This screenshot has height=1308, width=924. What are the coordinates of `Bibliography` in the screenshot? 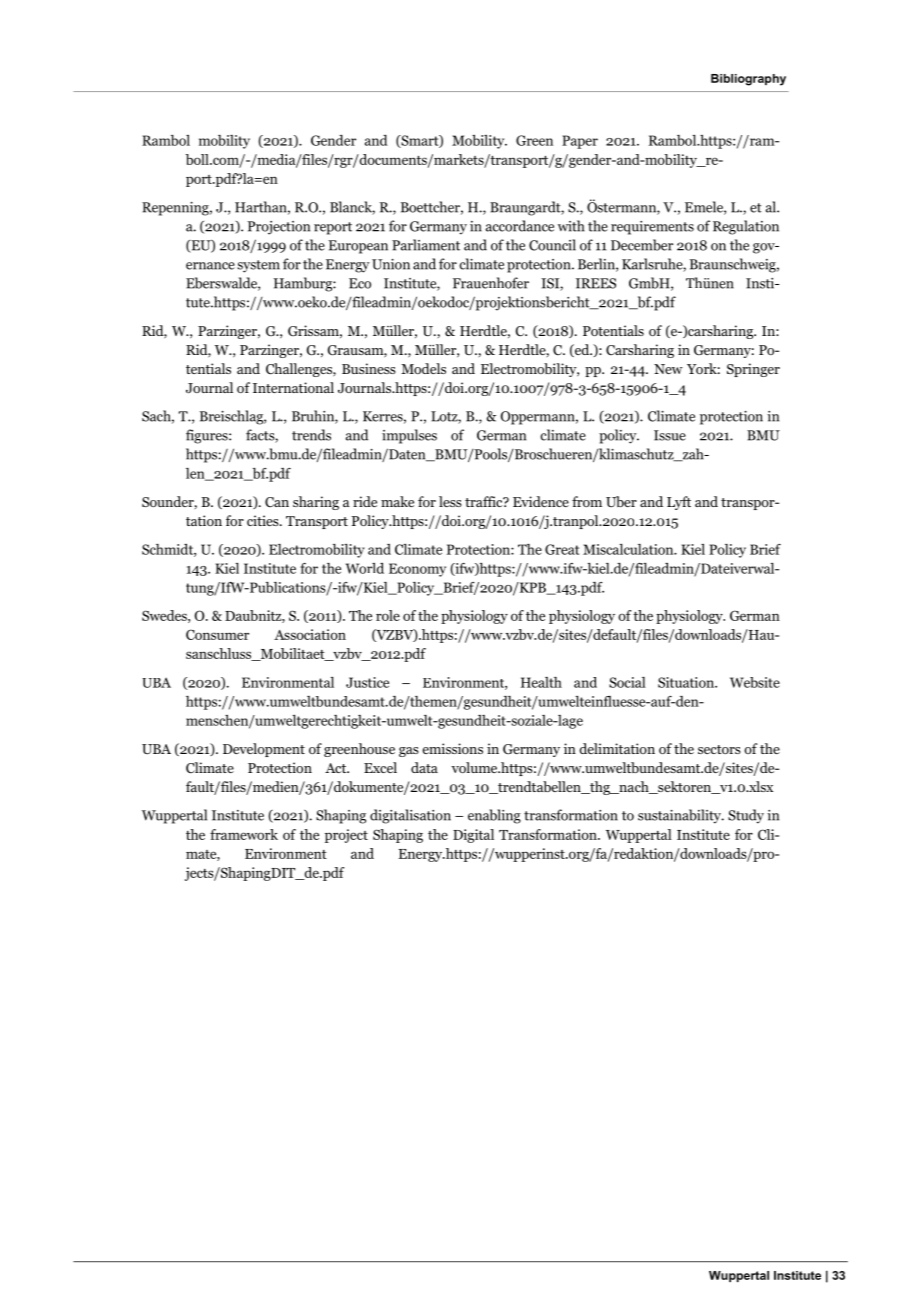 It's located at (748, 80).
